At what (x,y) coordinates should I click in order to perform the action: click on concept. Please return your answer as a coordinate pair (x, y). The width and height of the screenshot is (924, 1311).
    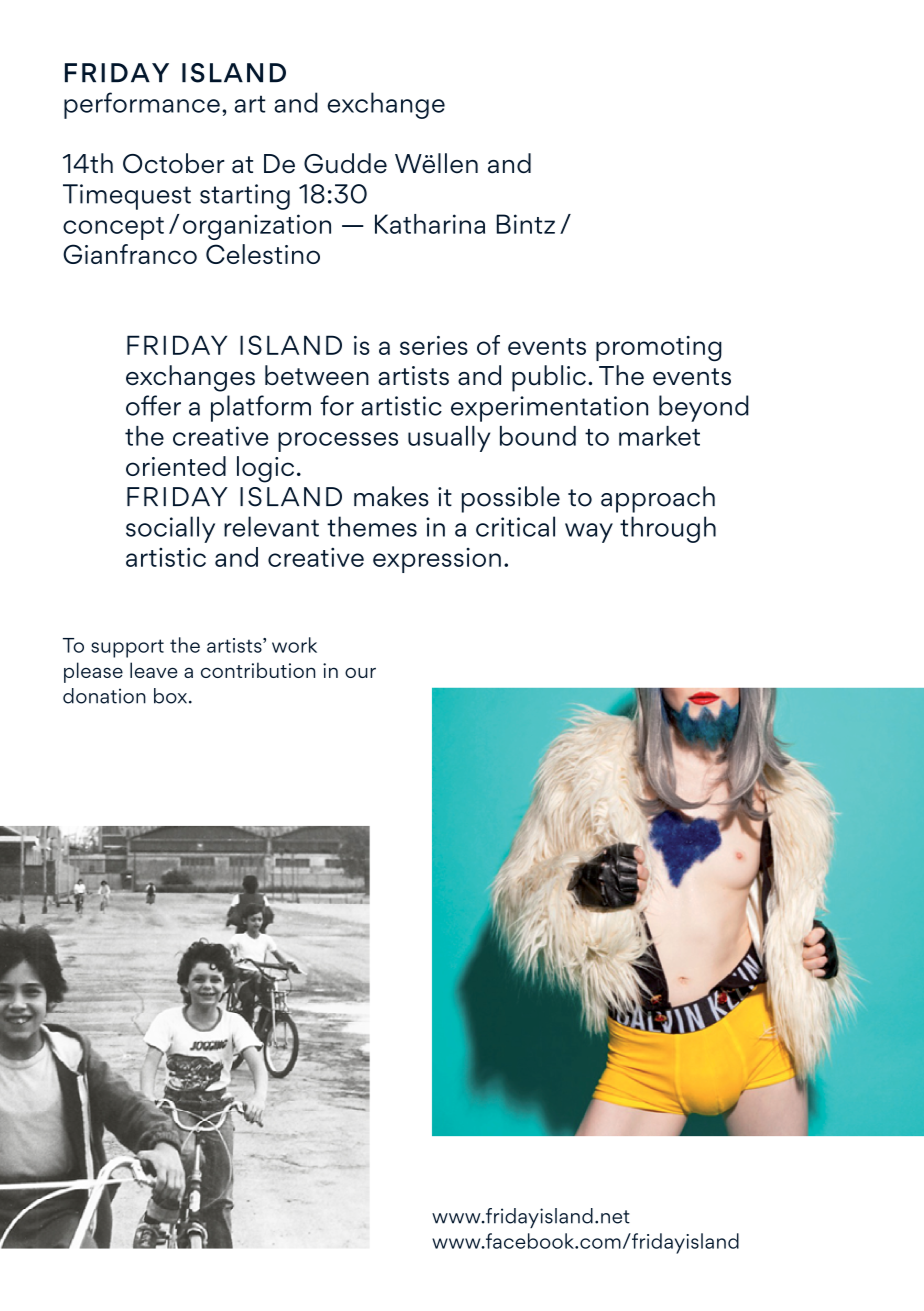
    Looking at the image, I should click on (113, 228).
